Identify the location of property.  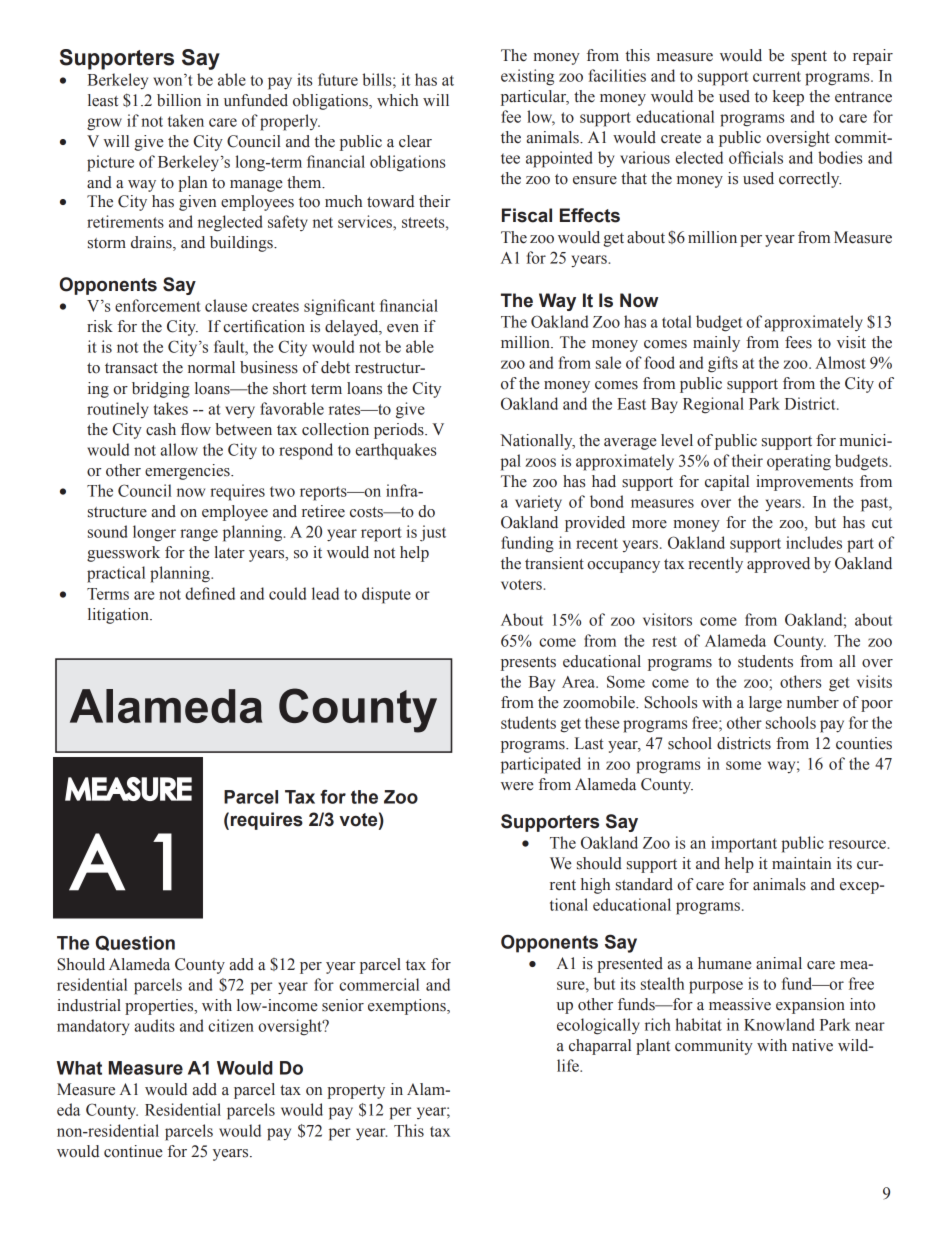
(356, 1092).
